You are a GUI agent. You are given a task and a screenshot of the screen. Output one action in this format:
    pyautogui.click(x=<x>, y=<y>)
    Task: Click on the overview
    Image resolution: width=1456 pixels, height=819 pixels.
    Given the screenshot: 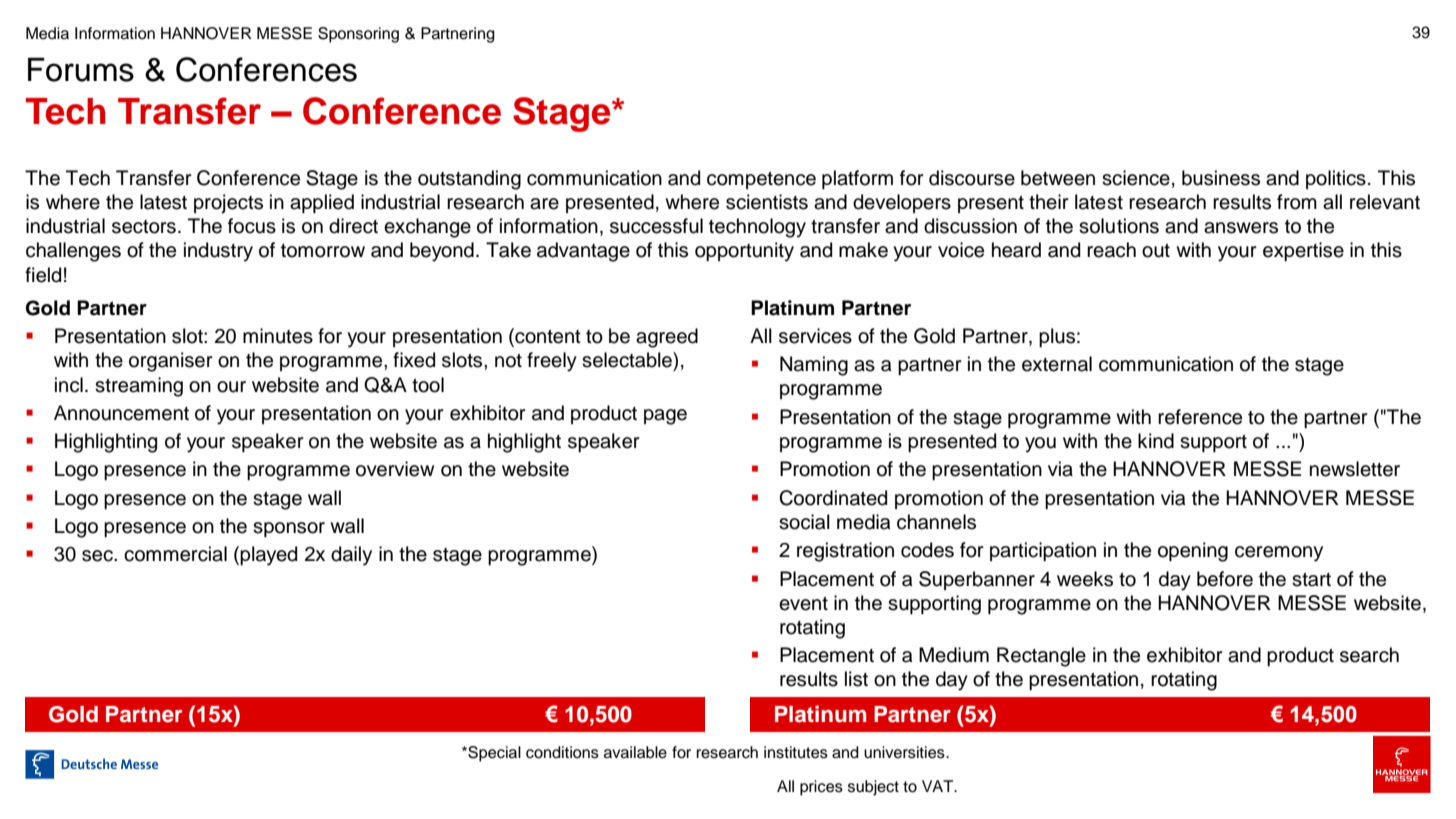 What is the action you would take?
    pyautogui.click(x=395, y=469)
